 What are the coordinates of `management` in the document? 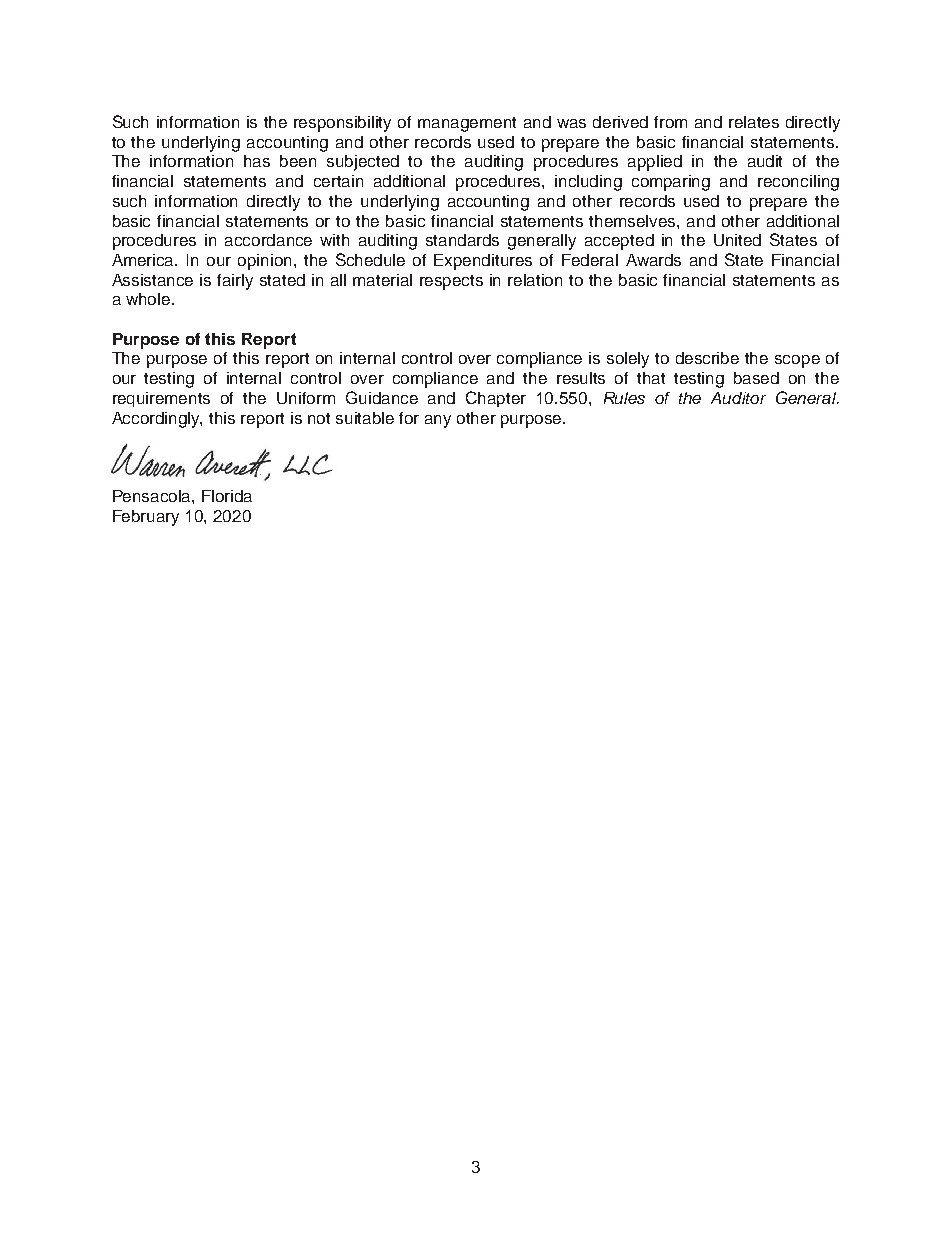 It's located at (467, 124).
